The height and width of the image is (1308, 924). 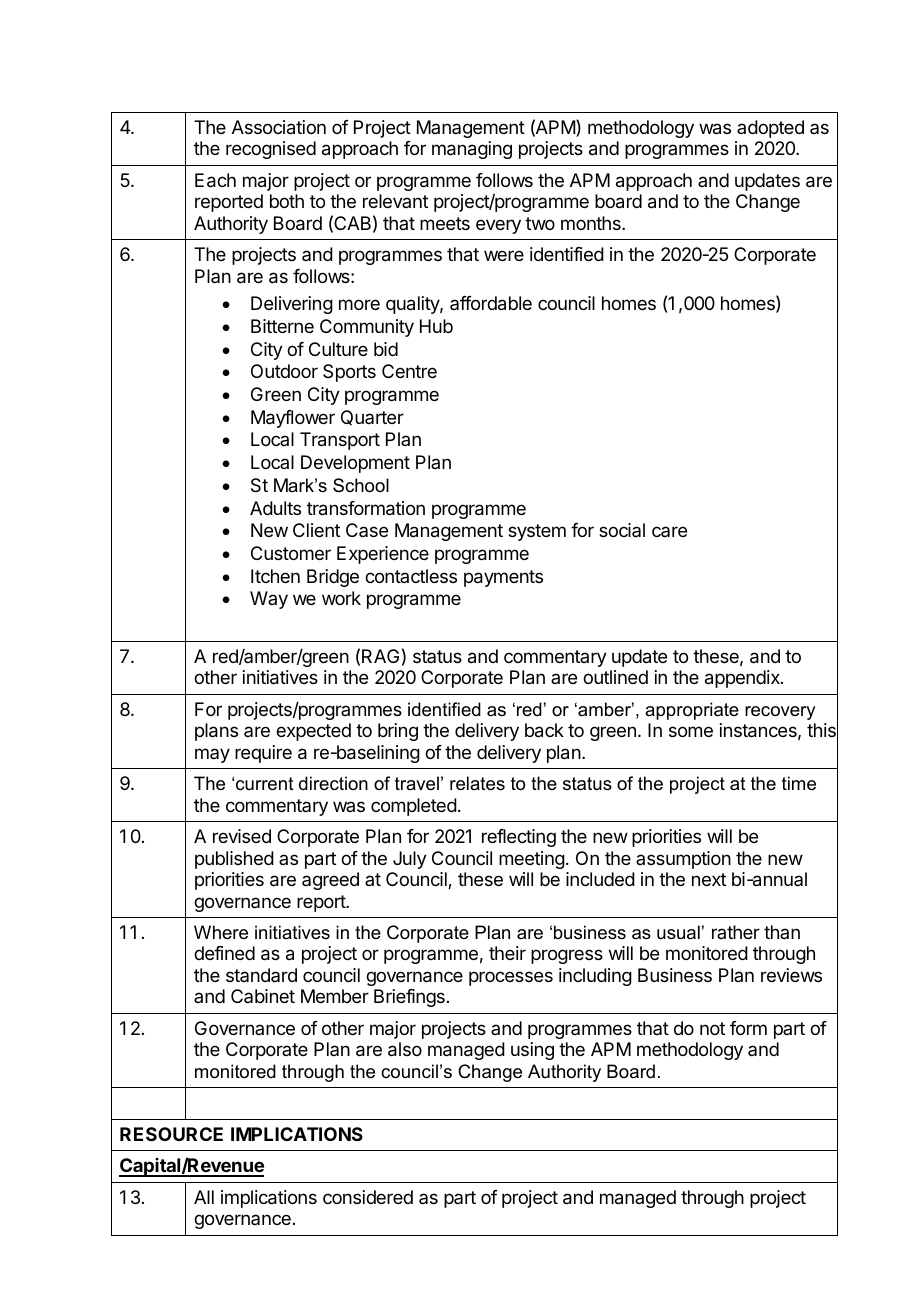 I want to click on Mayflower, so click(x=293, y=419).
